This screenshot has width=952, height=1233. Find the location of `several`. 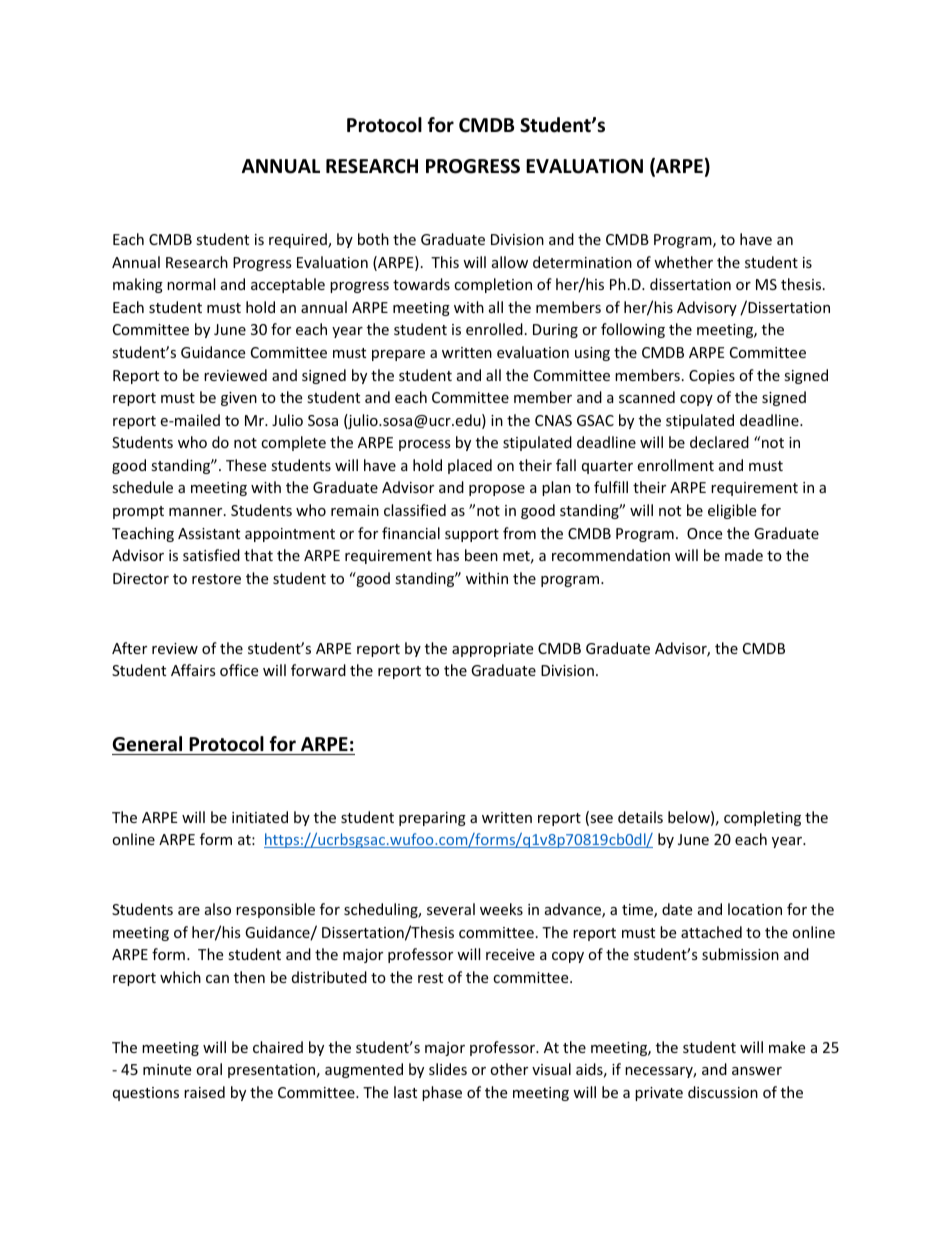

several is located at coordinates (451, 909).
